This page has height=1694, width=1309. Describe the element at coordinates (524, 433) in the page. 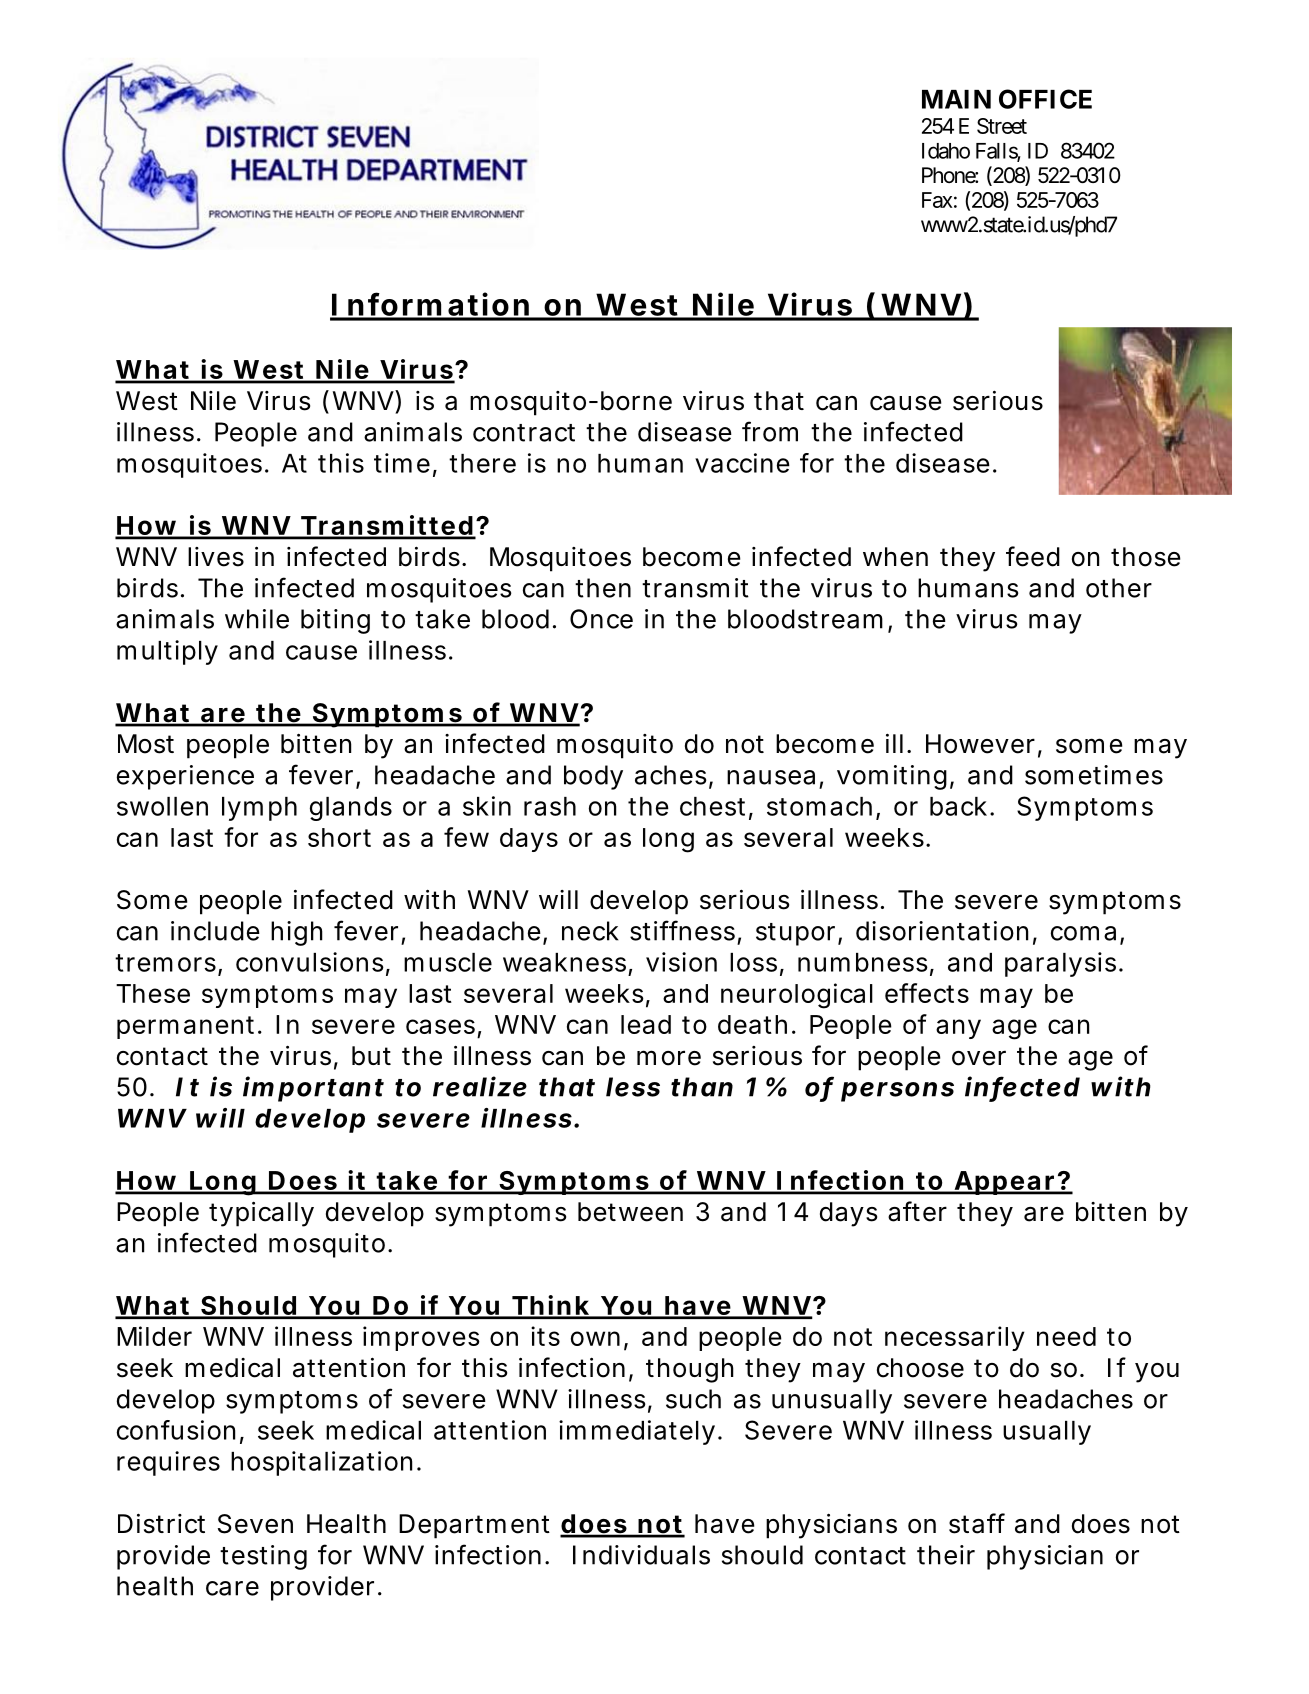

I see `contract` at that location.
